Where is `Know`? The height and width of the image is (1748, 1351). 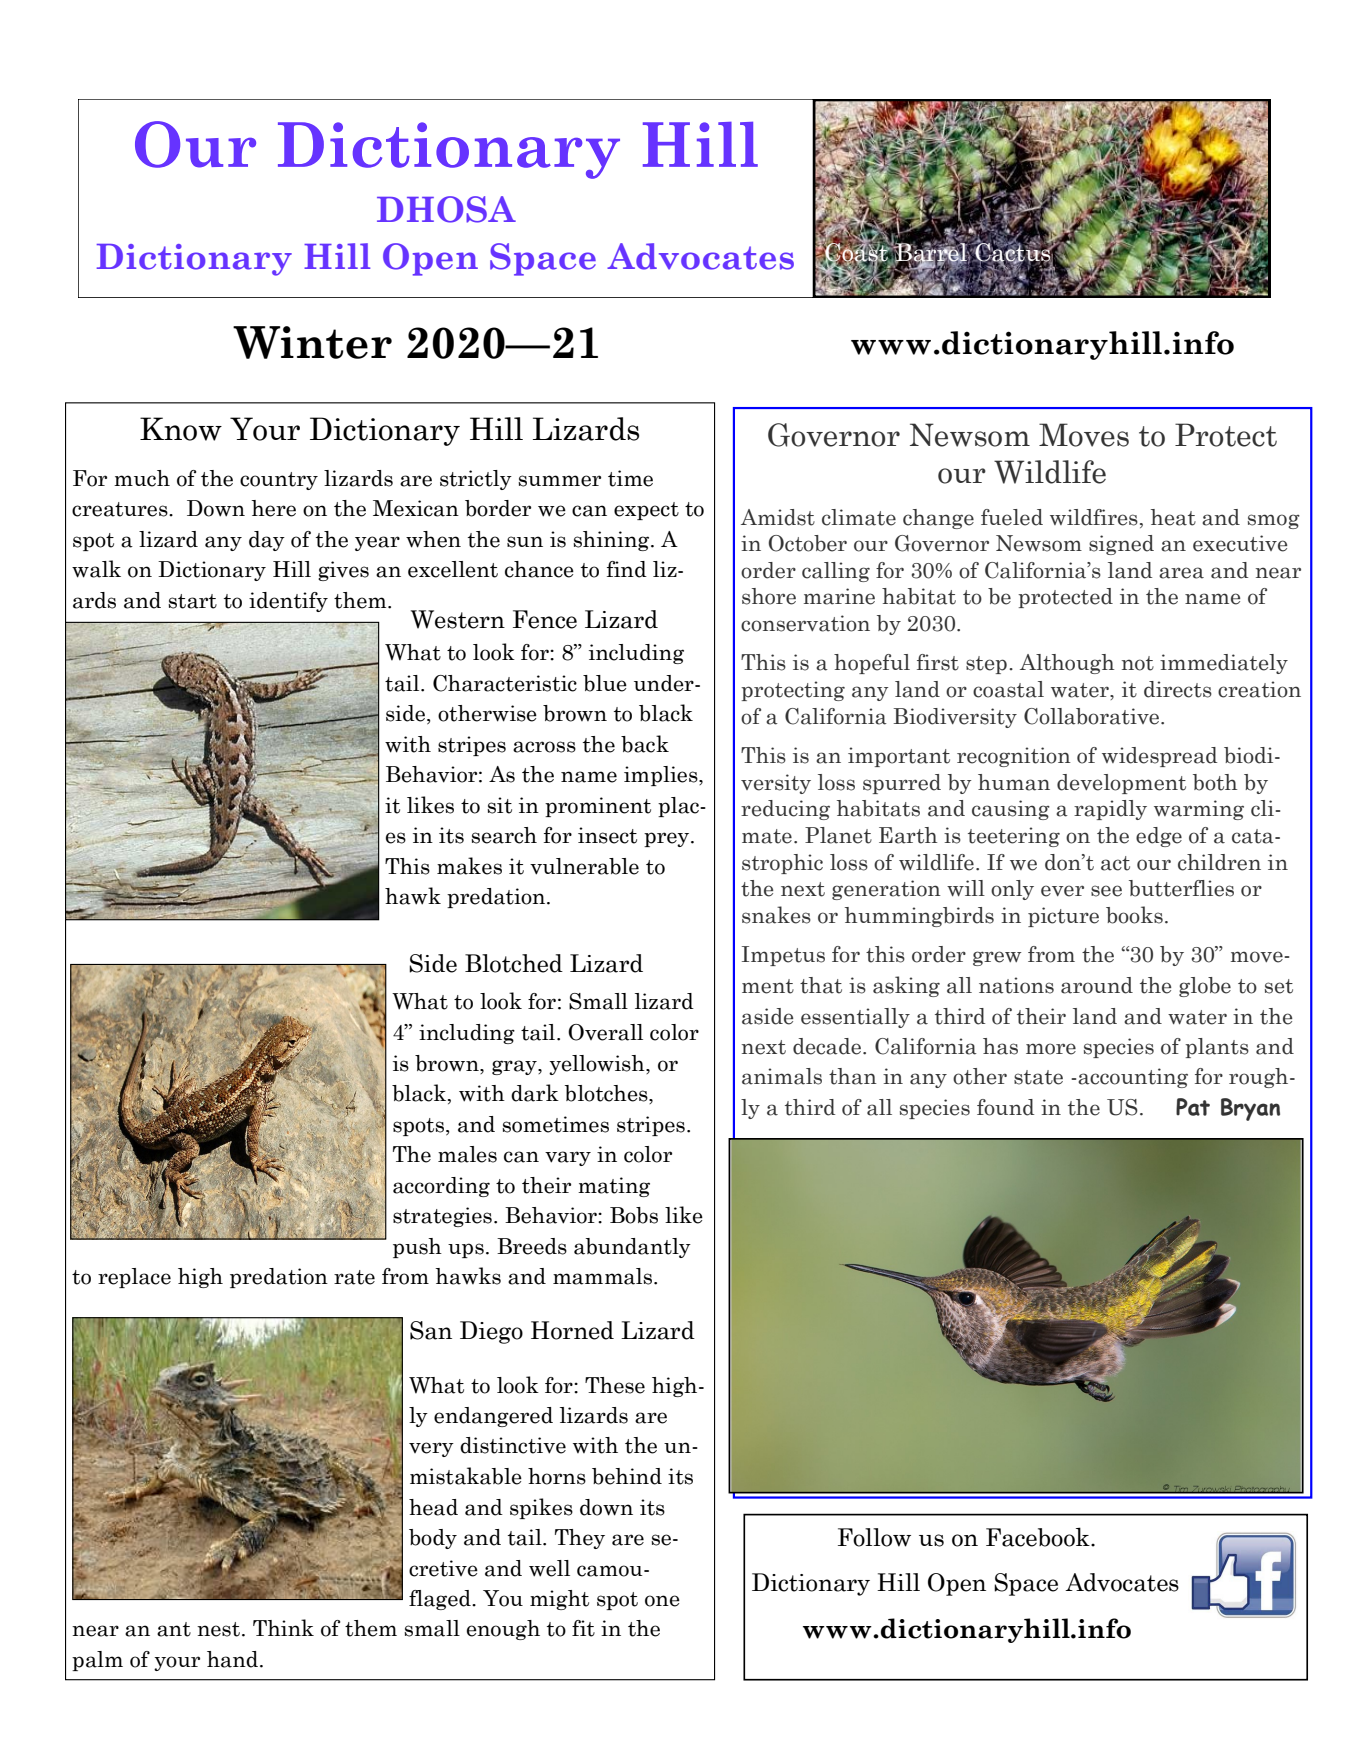 Know is located at coordinates (181, 429).
